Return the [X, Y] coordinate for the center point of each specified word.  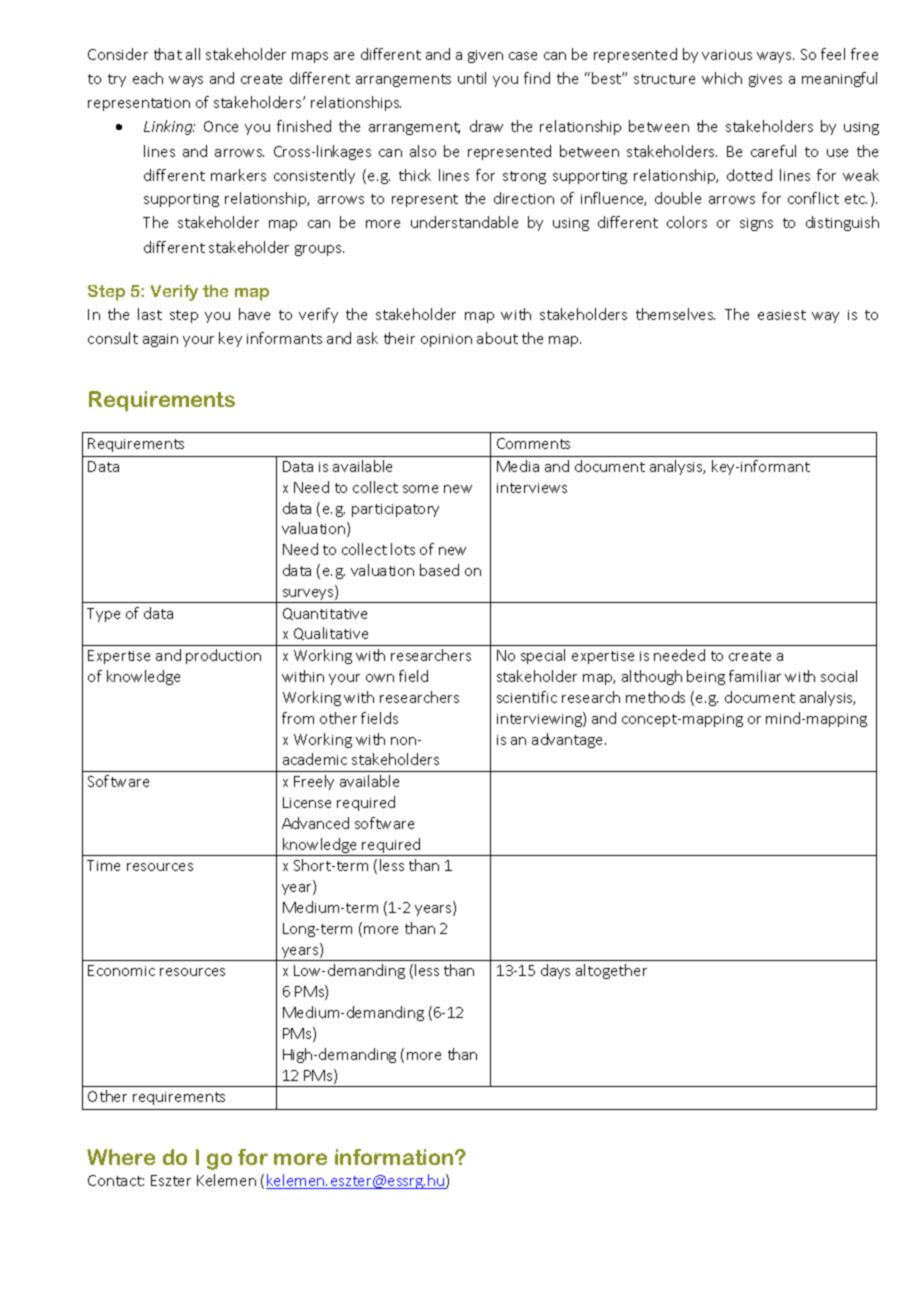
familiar [755, 676]
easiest [782, 315]
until [472, 78]
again [160, 340]
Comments [533, 443]
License [307, 802]
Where [121, 1157]
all [193, 54]
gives [765, 80]
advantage [569, 740]
